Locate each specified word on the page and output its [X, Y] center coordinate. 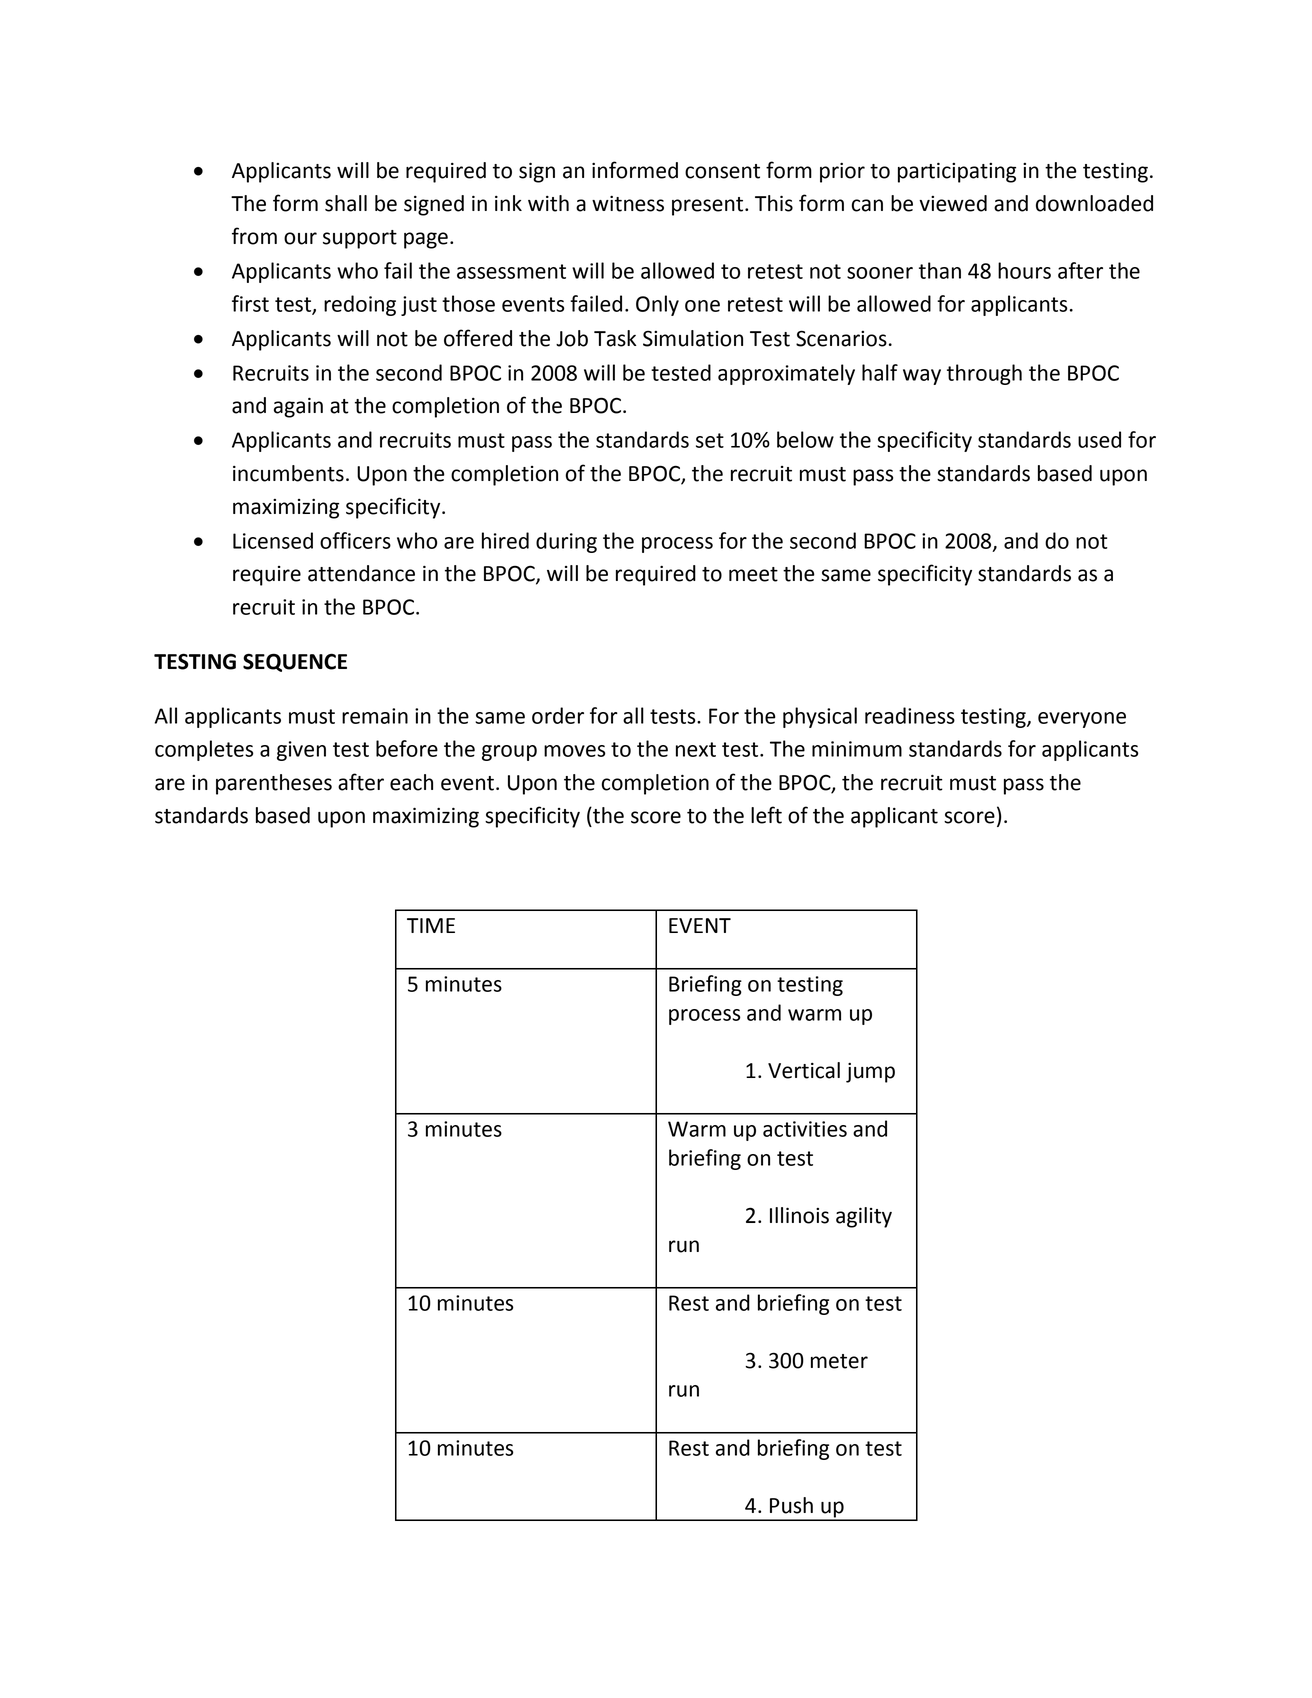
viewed [953, 203]
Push [791, 1505]
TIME [431, 925]
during [566, 542]
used [1099, 439]
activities [805, 1129]
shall [346, 203]
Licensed [273, 540]
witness [628, 204]
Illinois [799, 1215]
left [766, 815]
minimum [857, 749]
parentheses [274, 784]
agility [864, 1217]
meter [839, 1361]
